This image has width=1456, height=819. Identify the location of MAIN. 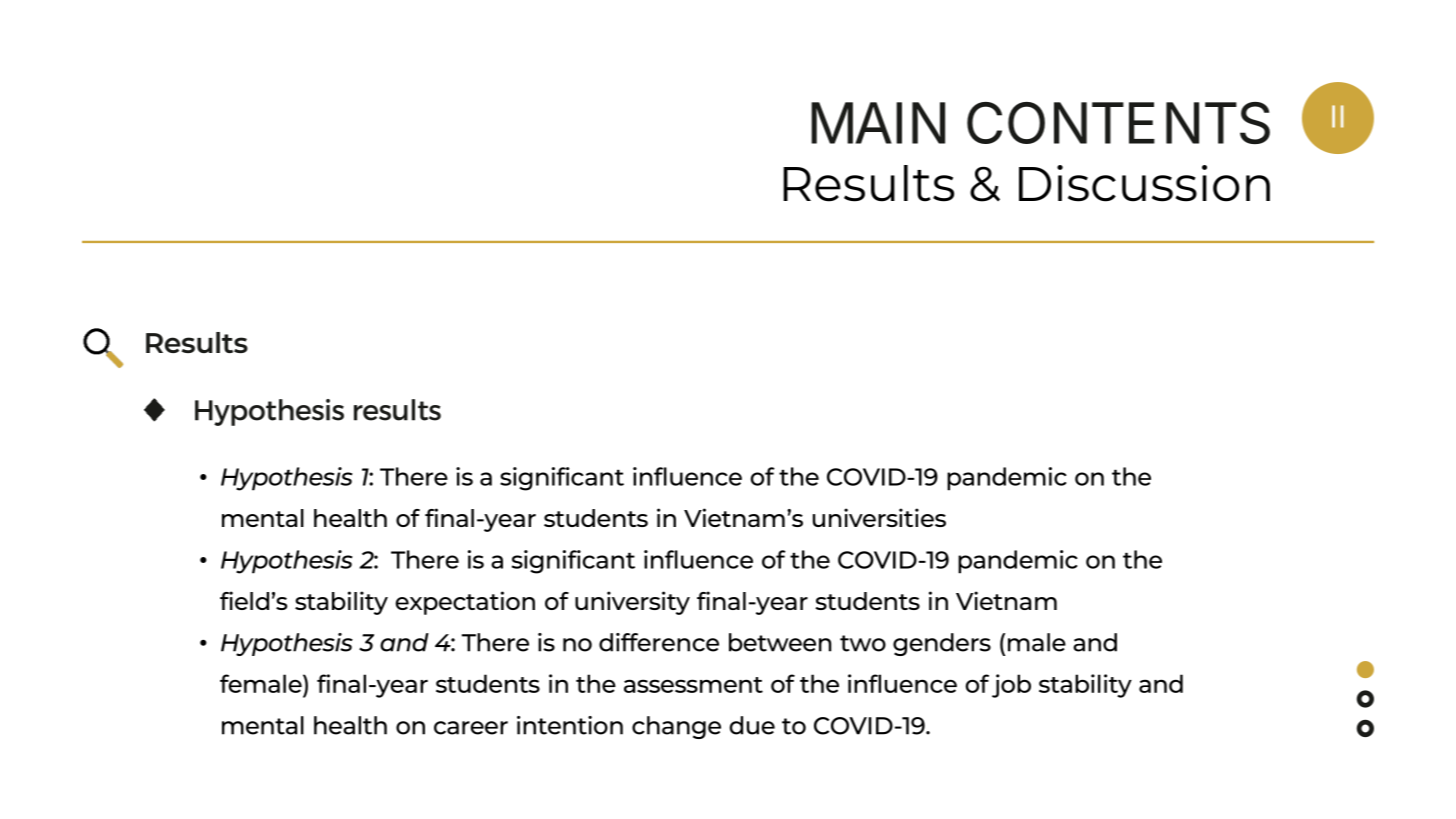
(878, 123).
